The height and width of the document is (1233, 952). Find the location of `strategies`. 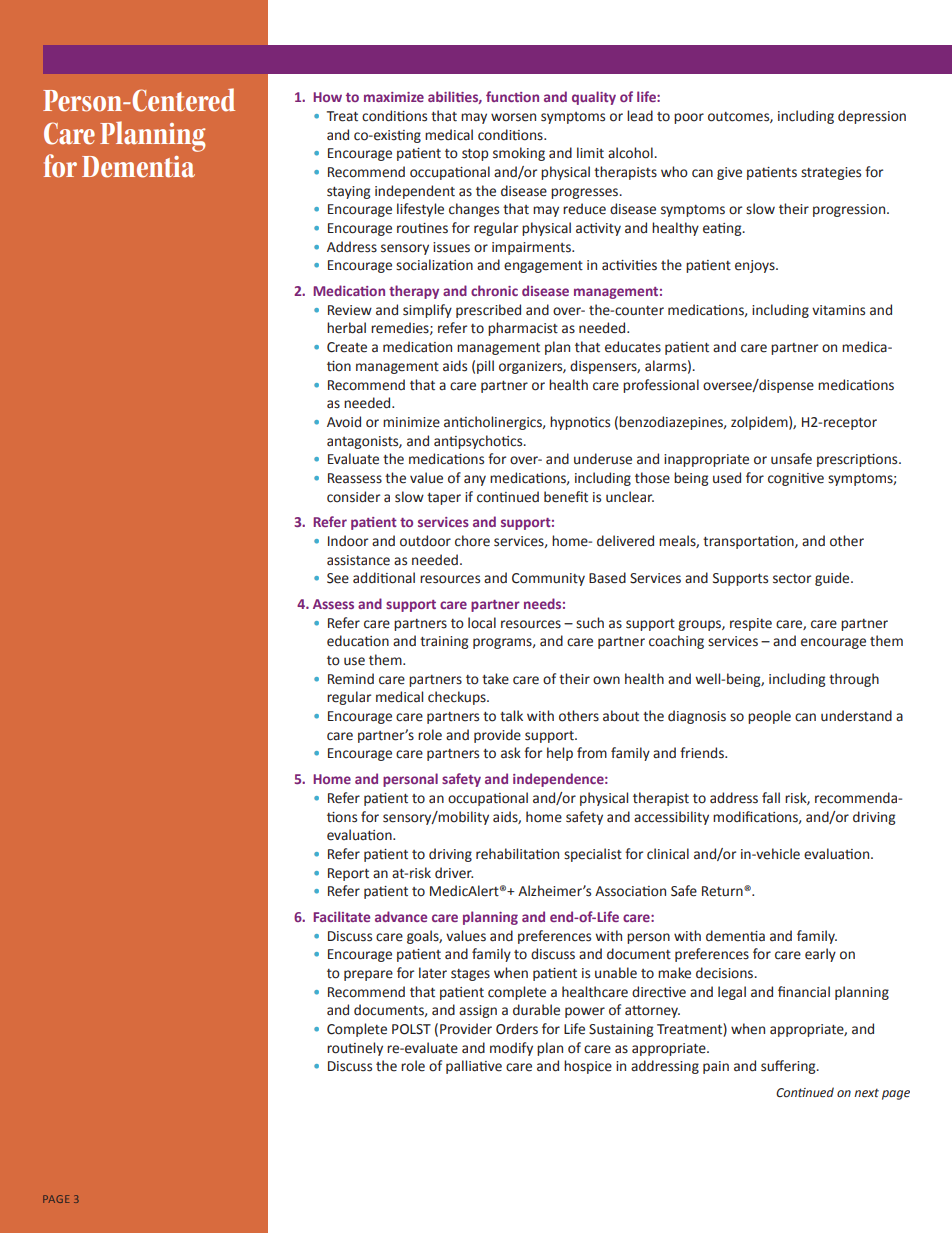

strategies is located at coordinates (831, 173).
